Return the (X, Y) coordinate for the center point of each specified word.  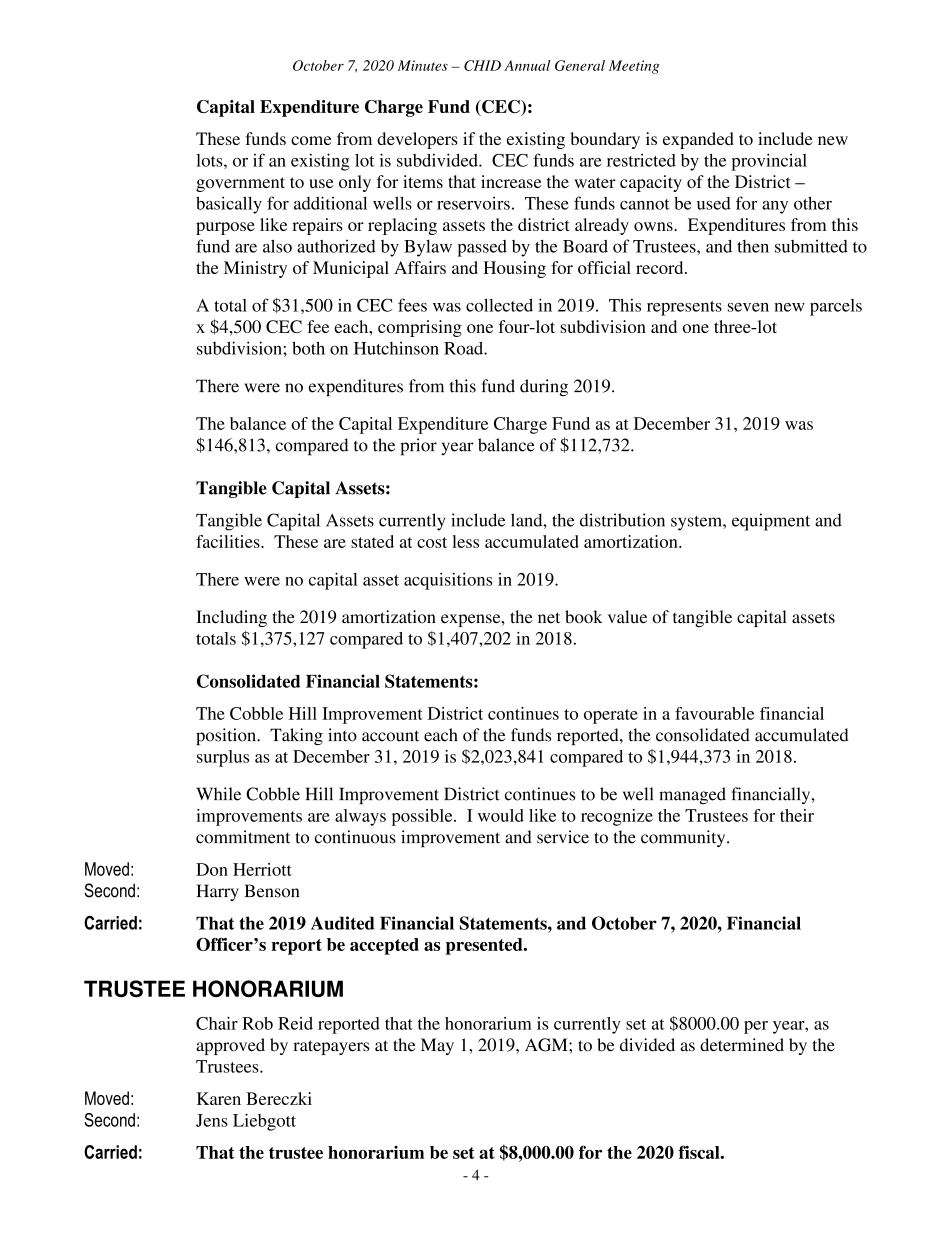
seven (748, 307)
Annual (527, 65)
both (308, 348)
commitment (243, 837)
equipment (771, 522)
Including (231, 618)
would (501, 815)
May (437, 1046)
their (797, 815)
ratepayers (331, 1047)
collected (499, 305)
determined (742, 1045)
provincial (769, 162)
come (311, 140)
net (549, 618)
